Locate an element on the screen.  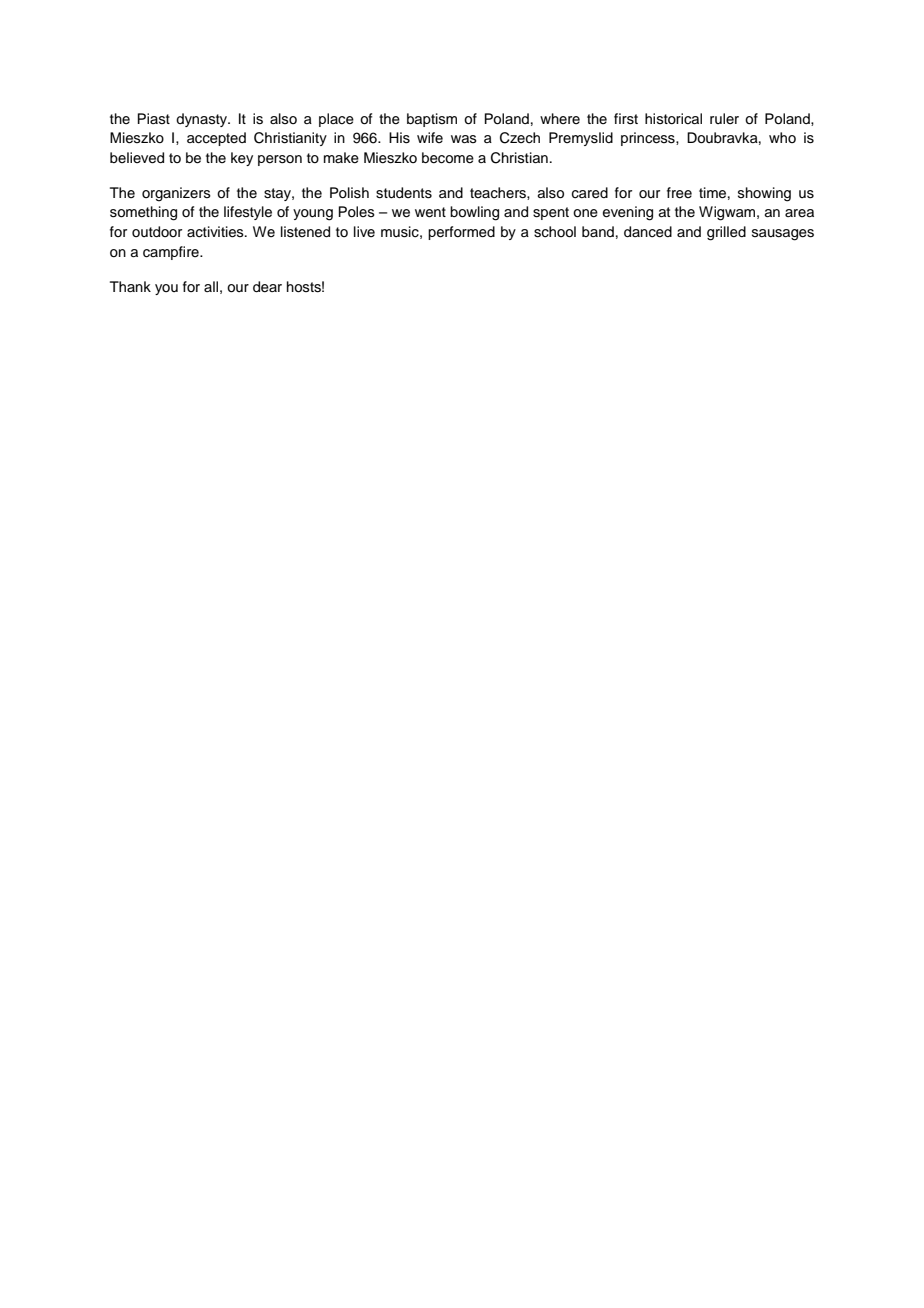
Thank is located at coordinates (130, 286).
